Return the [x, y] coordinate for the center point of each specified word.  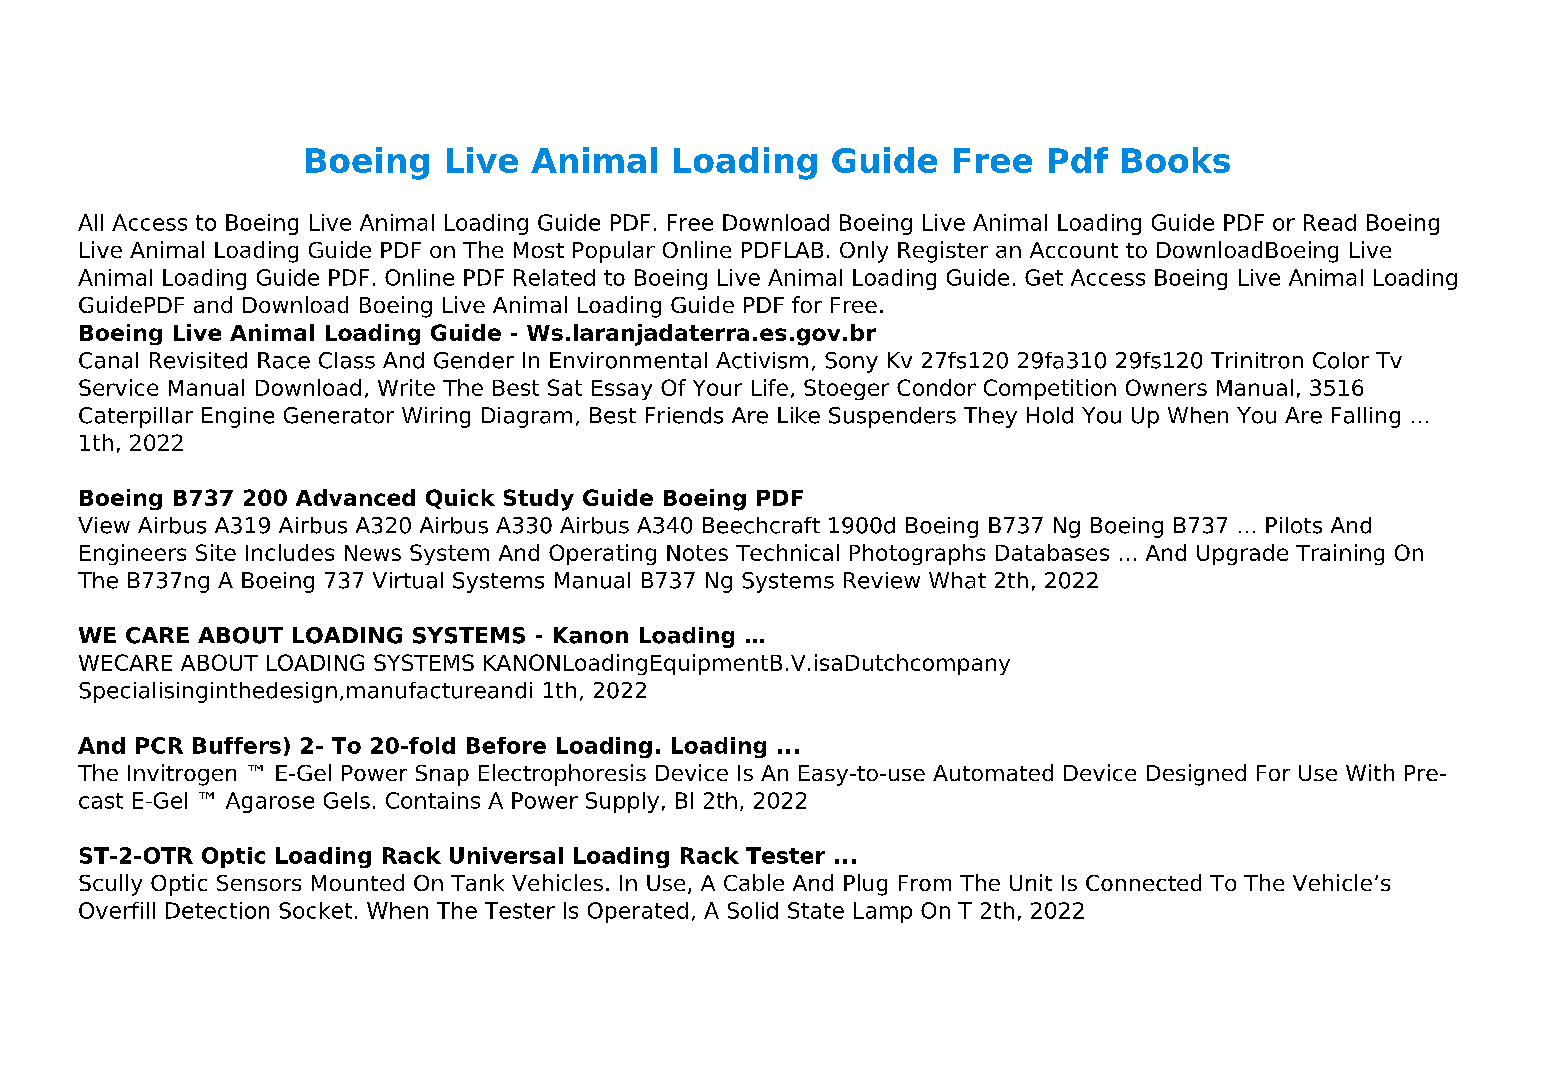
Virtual [408, 580]
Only [864, 252]
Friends [684, 415]
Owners [1166, 387]
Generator [339, 415]
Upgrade [1242, 554]
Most [539, 250]
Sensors [259, 883]
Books [1176, 160]
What [957, 580]
